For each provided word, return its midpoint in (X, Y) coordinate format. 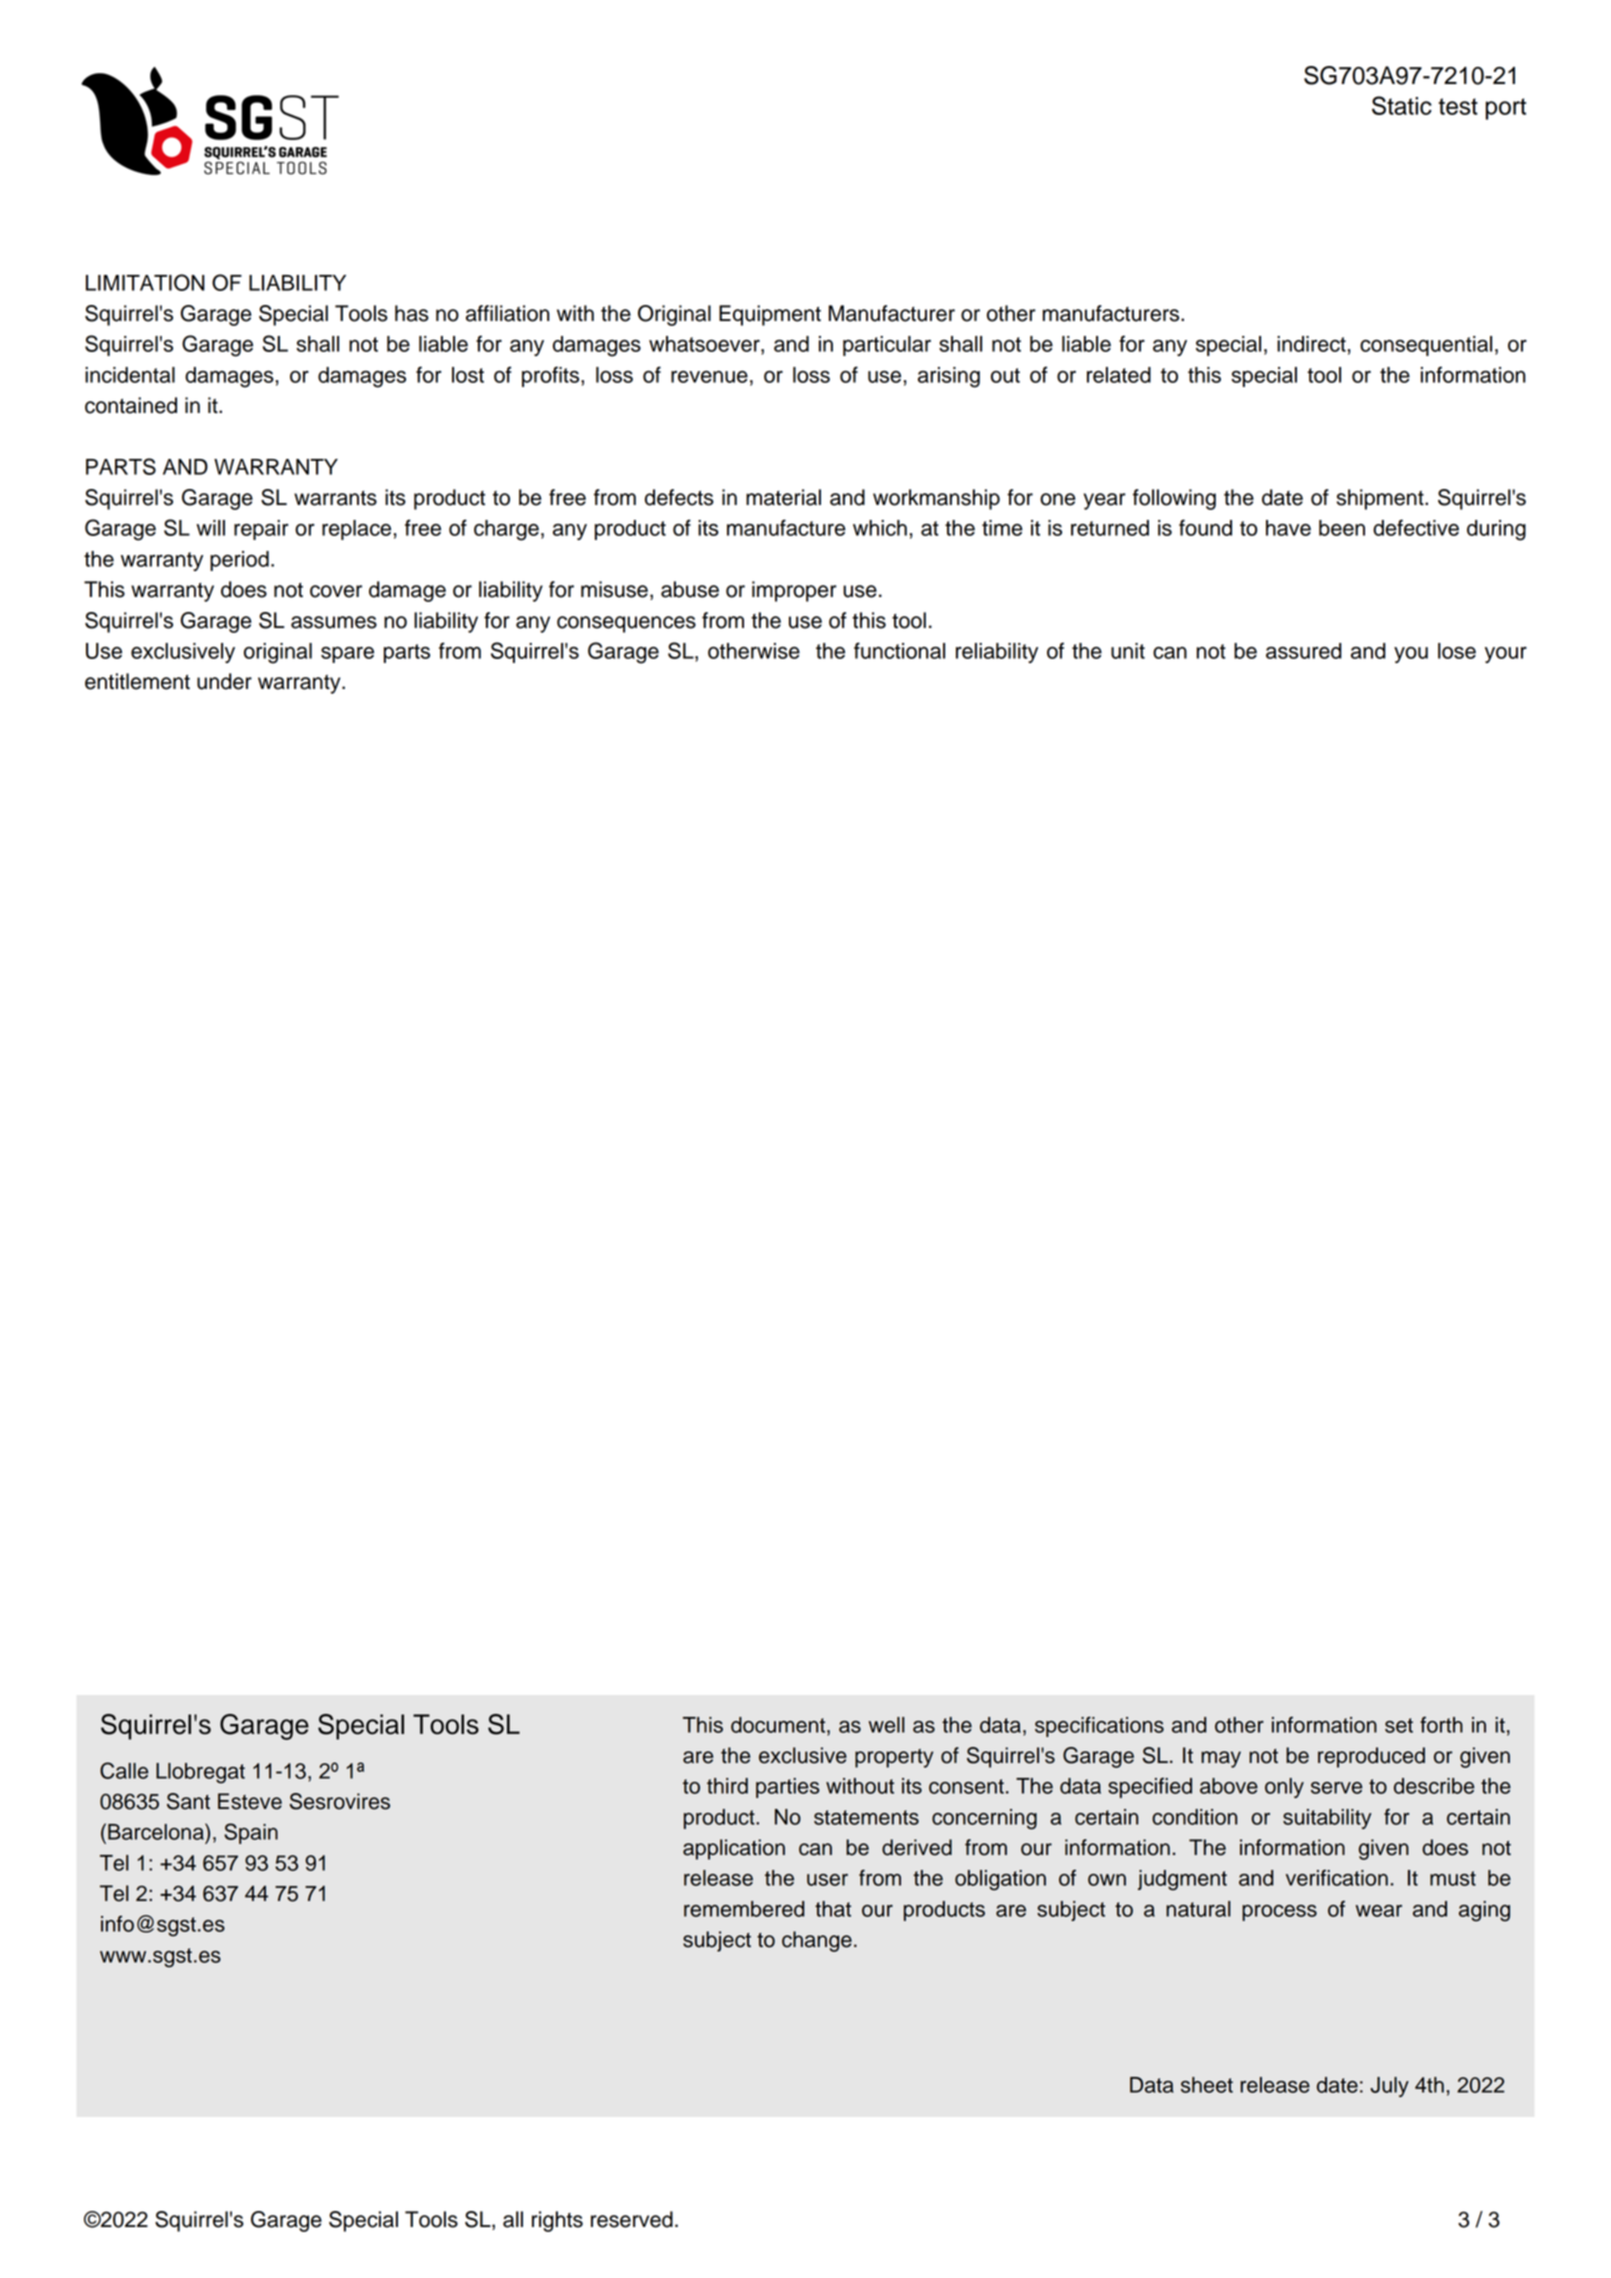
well (886, 1725)
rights (557, 2221)
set (1399, 1725)
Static (1402, 105)
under (224, 681)
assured (1304, 651)
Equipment (770, 315)
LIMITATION (145, 282)
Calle (124, 1770)
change (817, 1941)
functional (899, 650)
